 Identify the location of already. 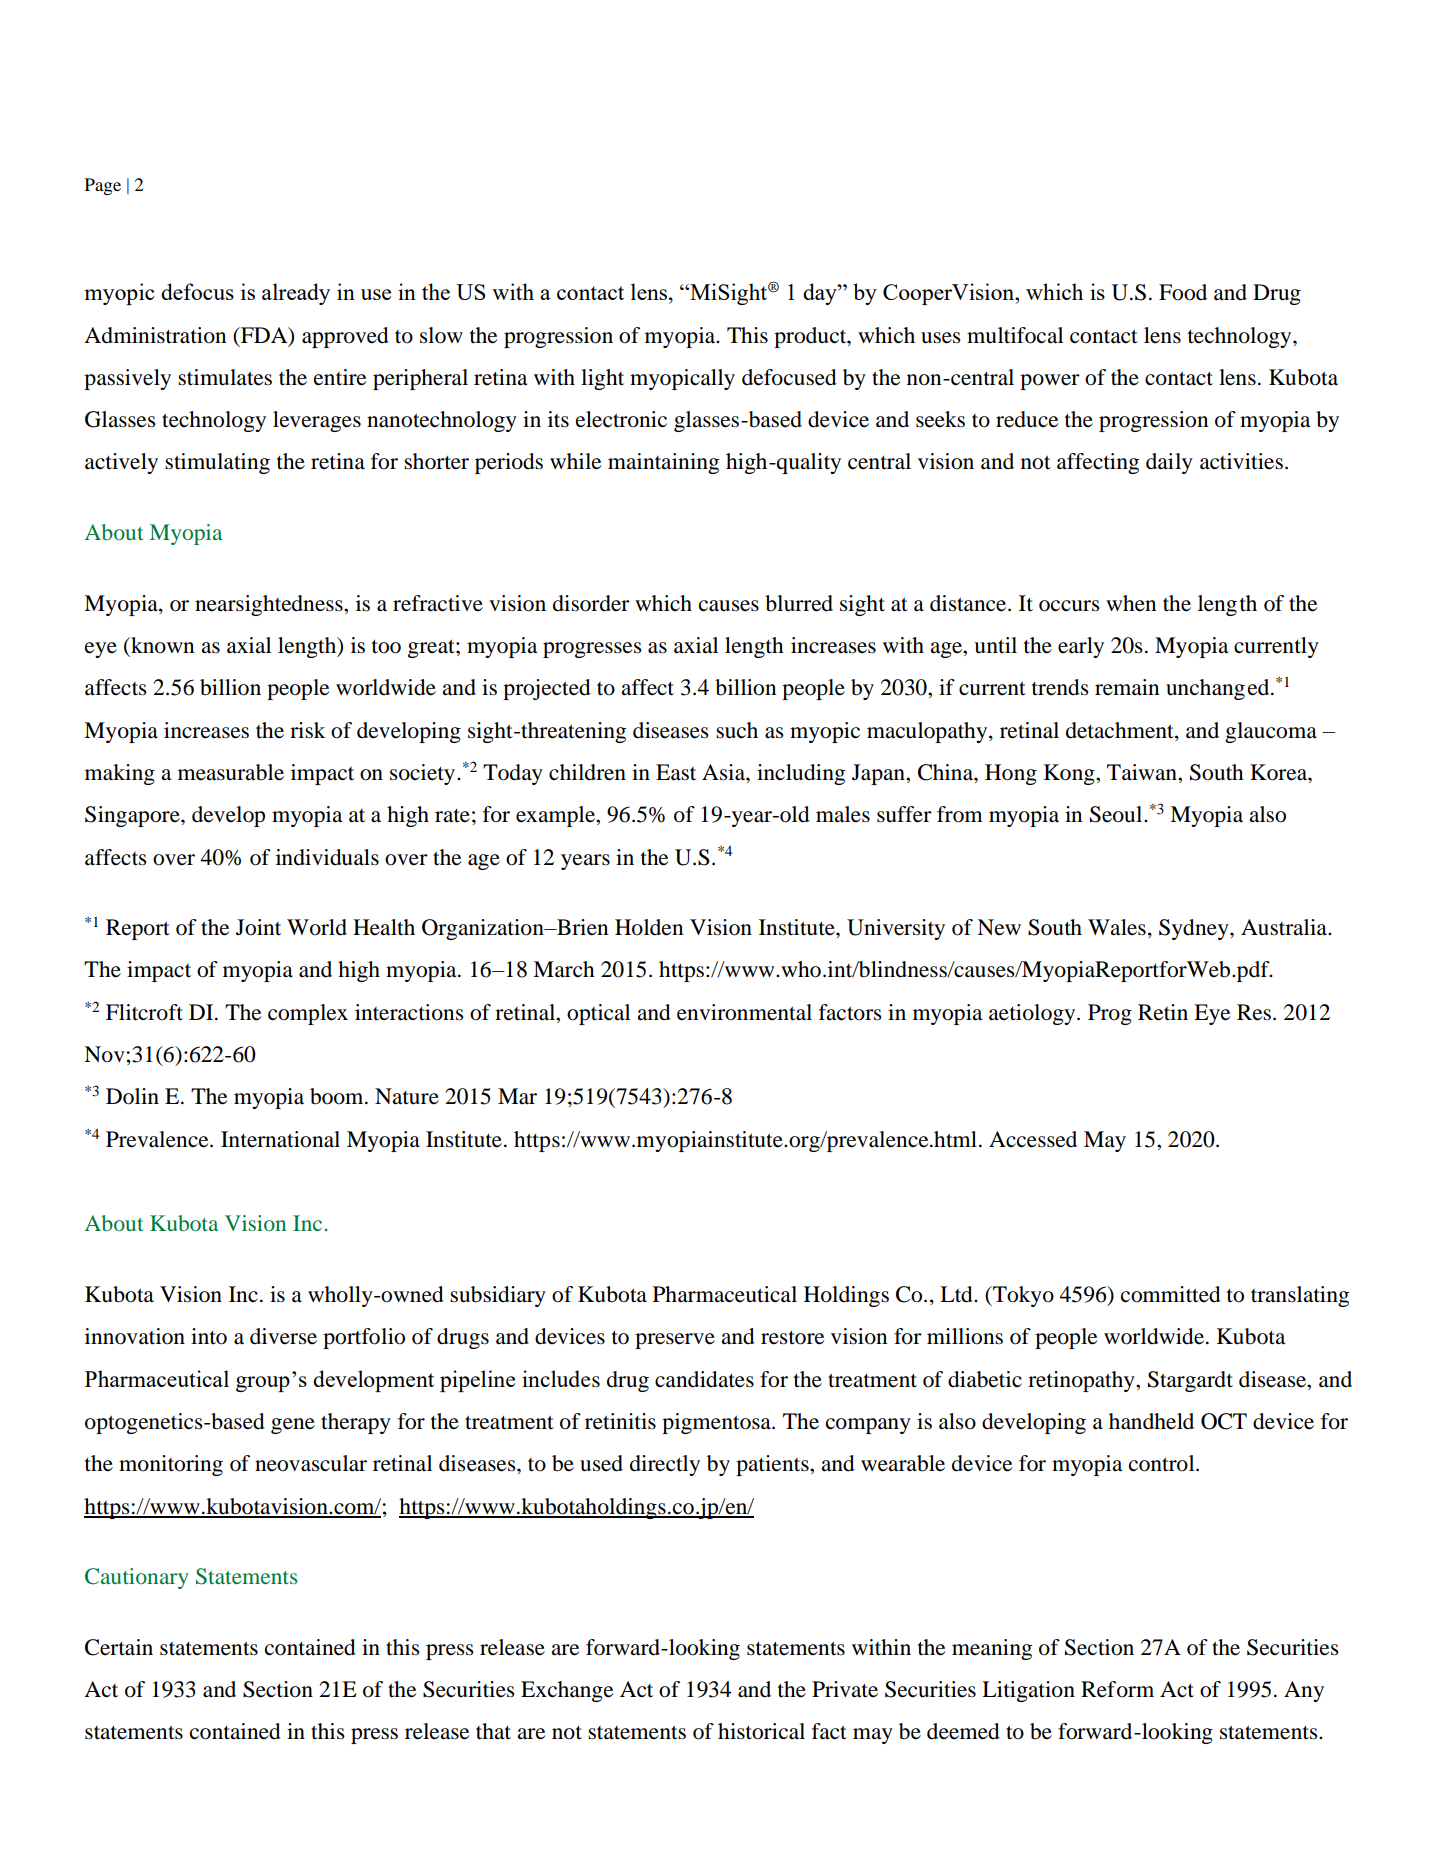
(296, 294).
